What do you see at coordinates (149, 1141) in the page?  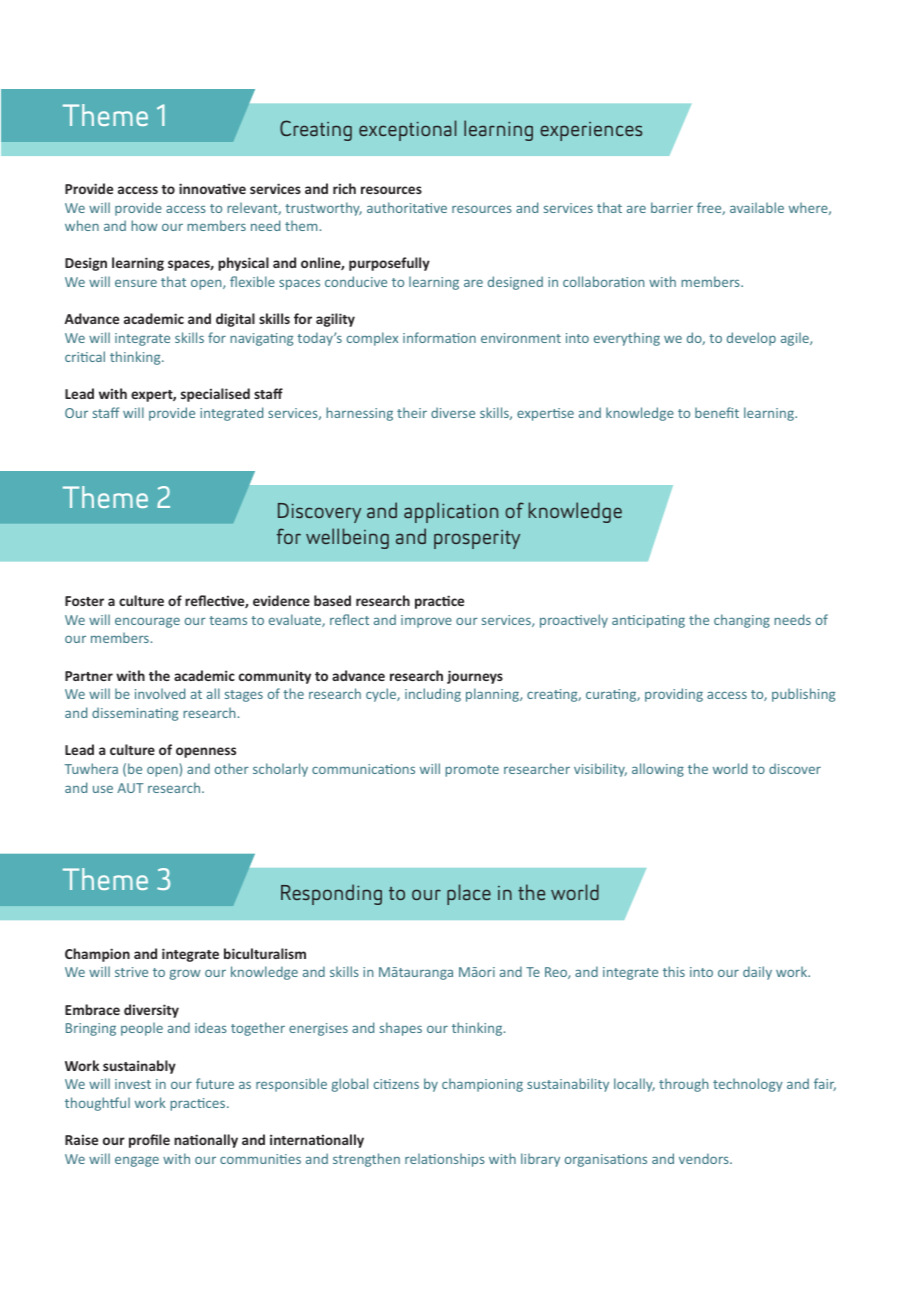 I see `profile` at bounding box center [149, 1141].
